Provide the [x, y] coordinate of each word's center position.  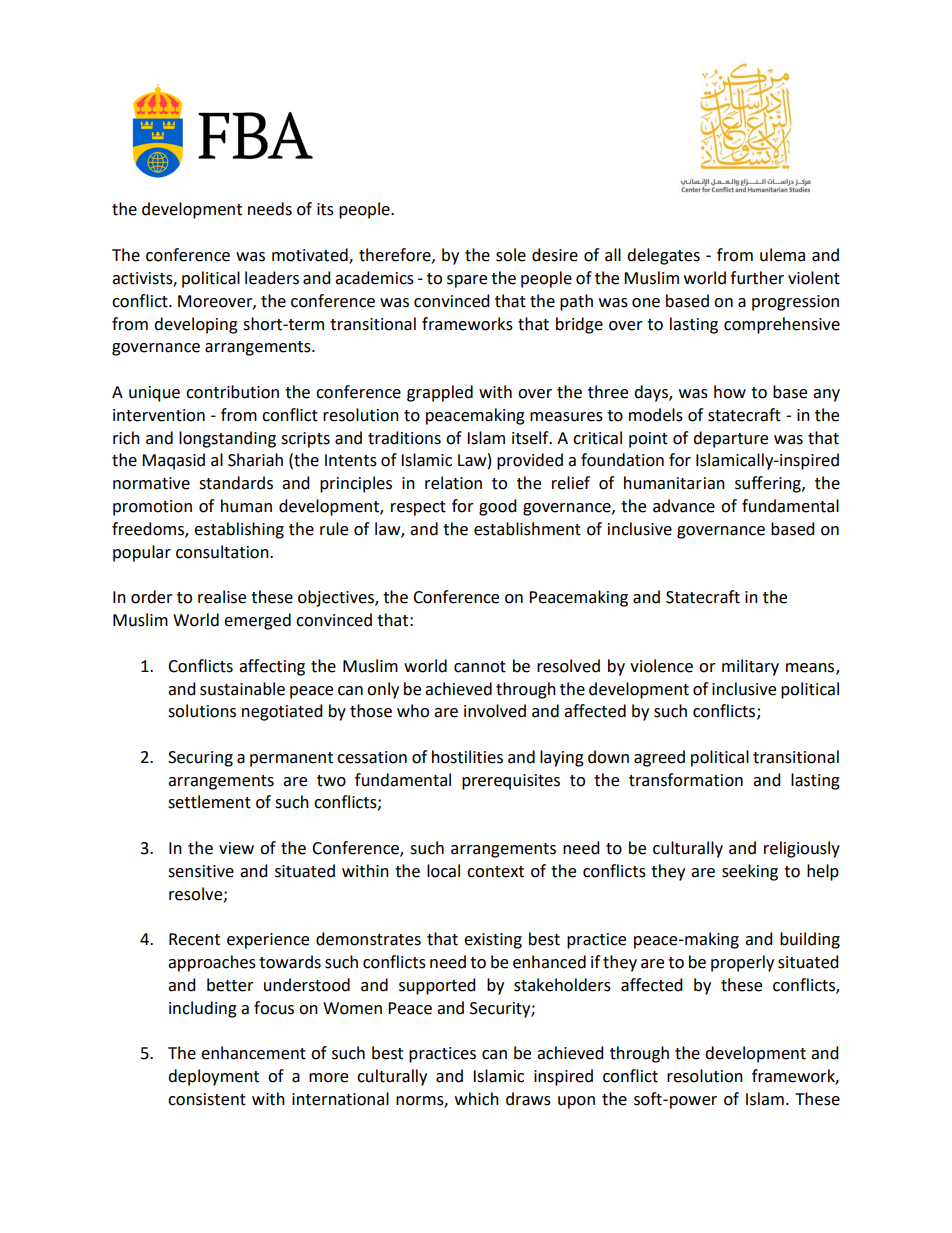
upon [576, 1102]
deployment [213, 1077]
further [757, 278]
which [477, 1099]
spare [467, 281]
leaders [272, 278]
